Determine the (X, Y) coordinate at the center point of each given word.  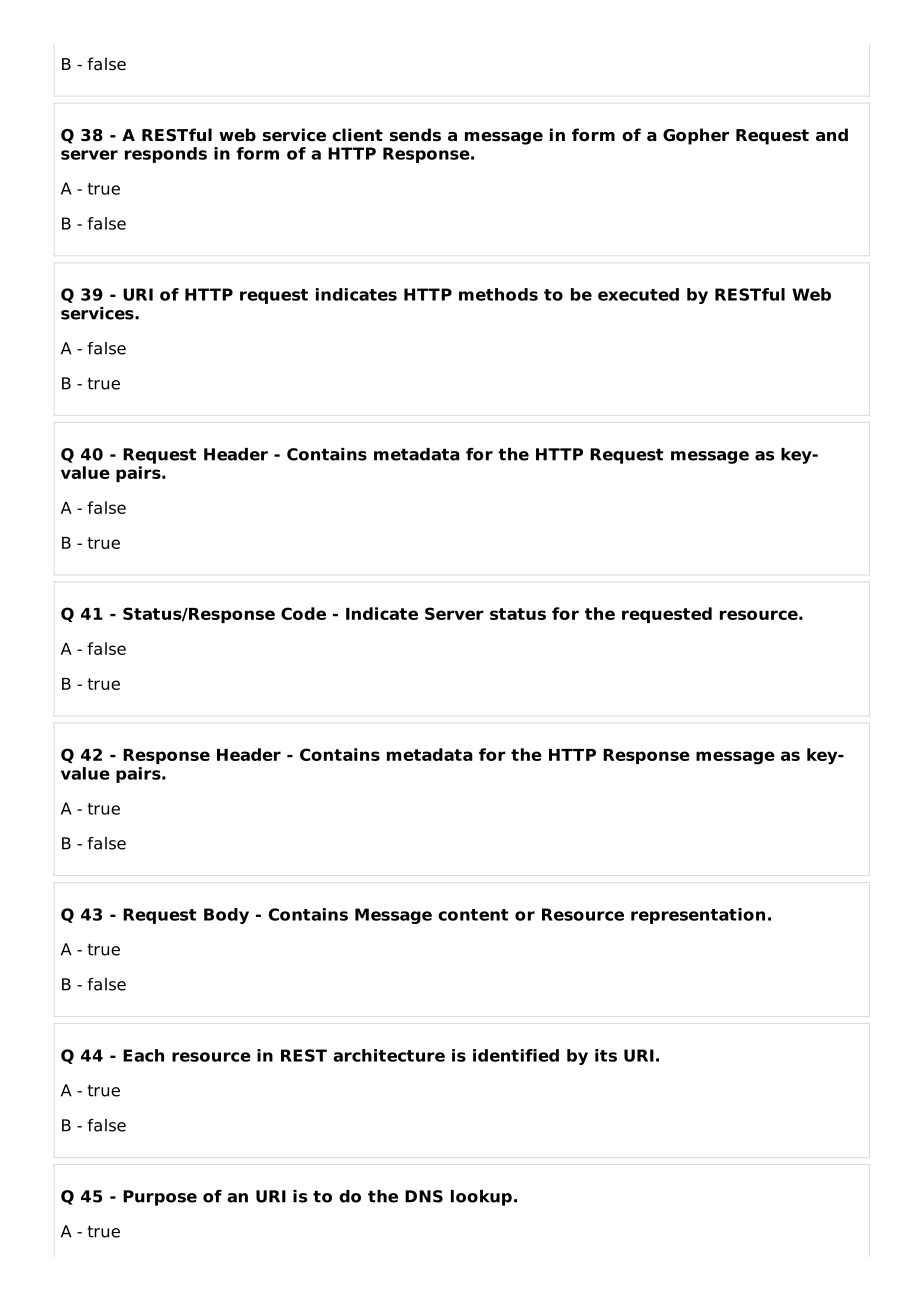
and (832, 135)
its (606, 1055)
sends (415, 135)
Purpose (160, 1198)
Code (303, 613)
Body (226, 916)
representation (698, 916)
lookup (481, 1198)
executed (638, 294)
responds (166, 155)
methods (498, 294)
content (473, 915)
